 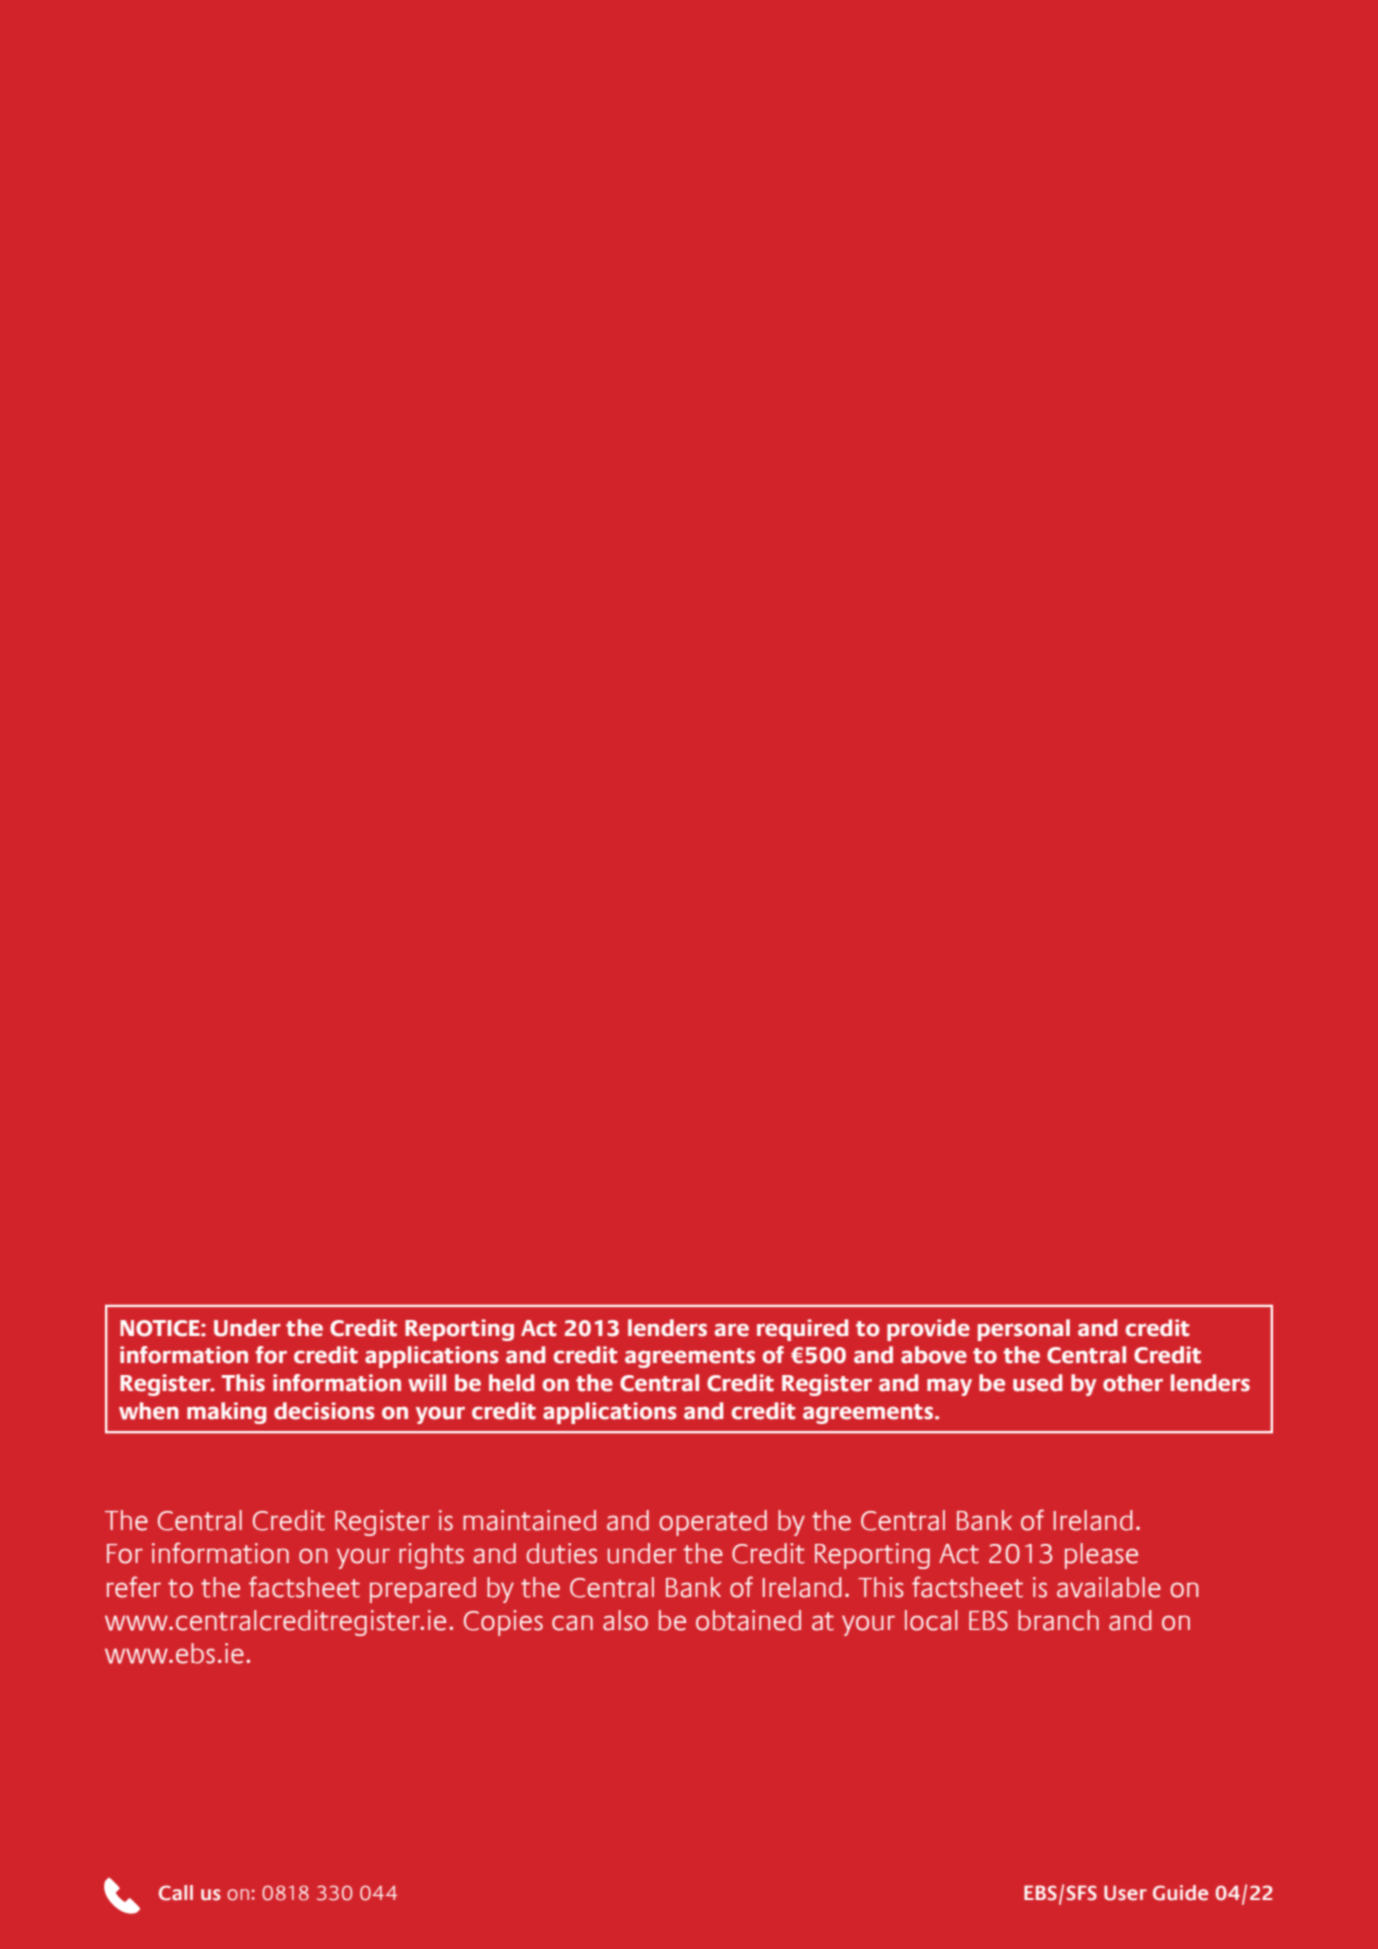 What do you see at coordinates (1058, 1620) in the document?
I see `branch` at bounding box center [1058, 1620].
